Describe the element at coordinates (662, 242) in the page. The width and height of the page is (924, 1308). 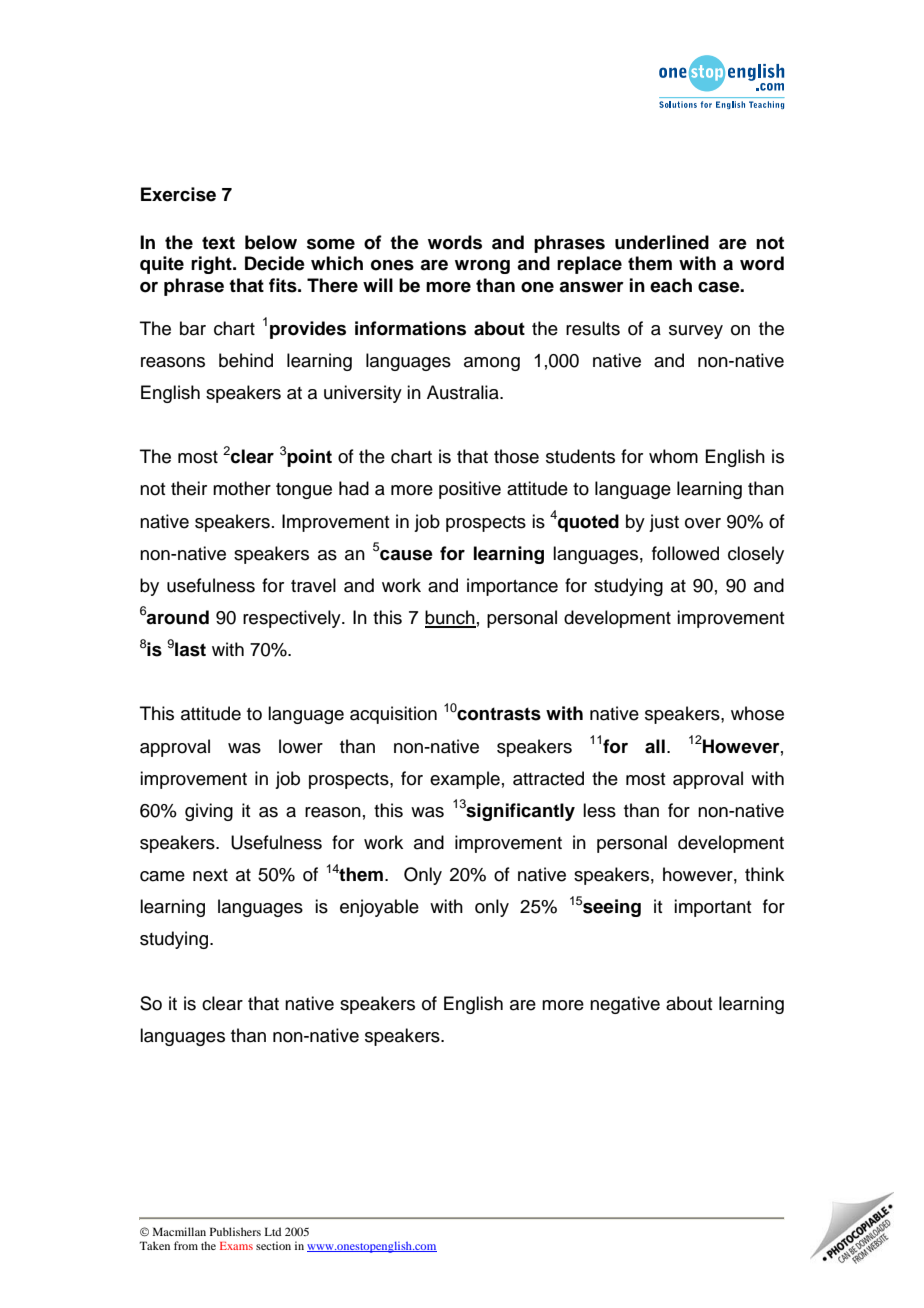
I see `underlined` at that location.
